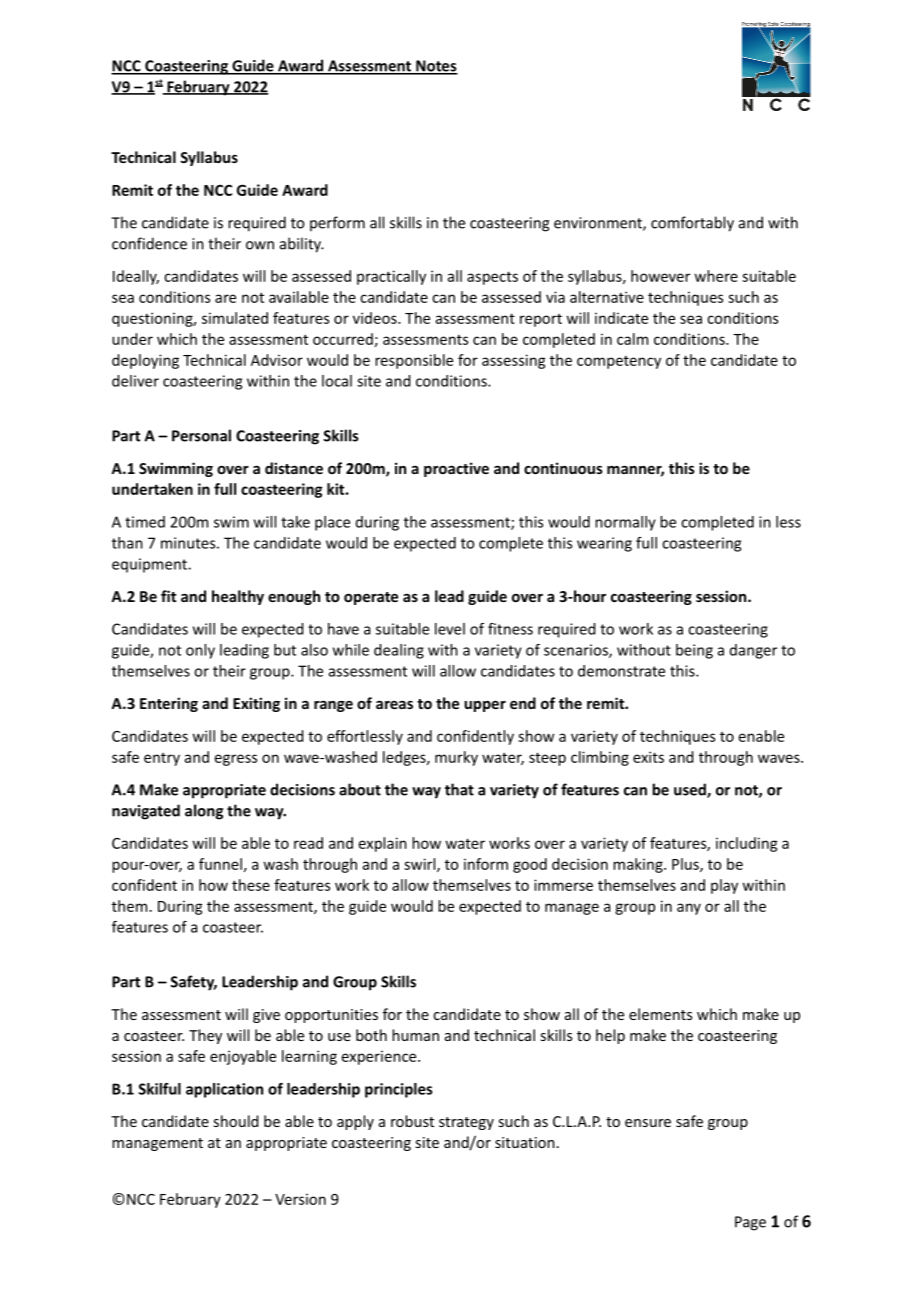  Describe the element at coordinates (235, 1121) in the document. I see `should` at that location.
